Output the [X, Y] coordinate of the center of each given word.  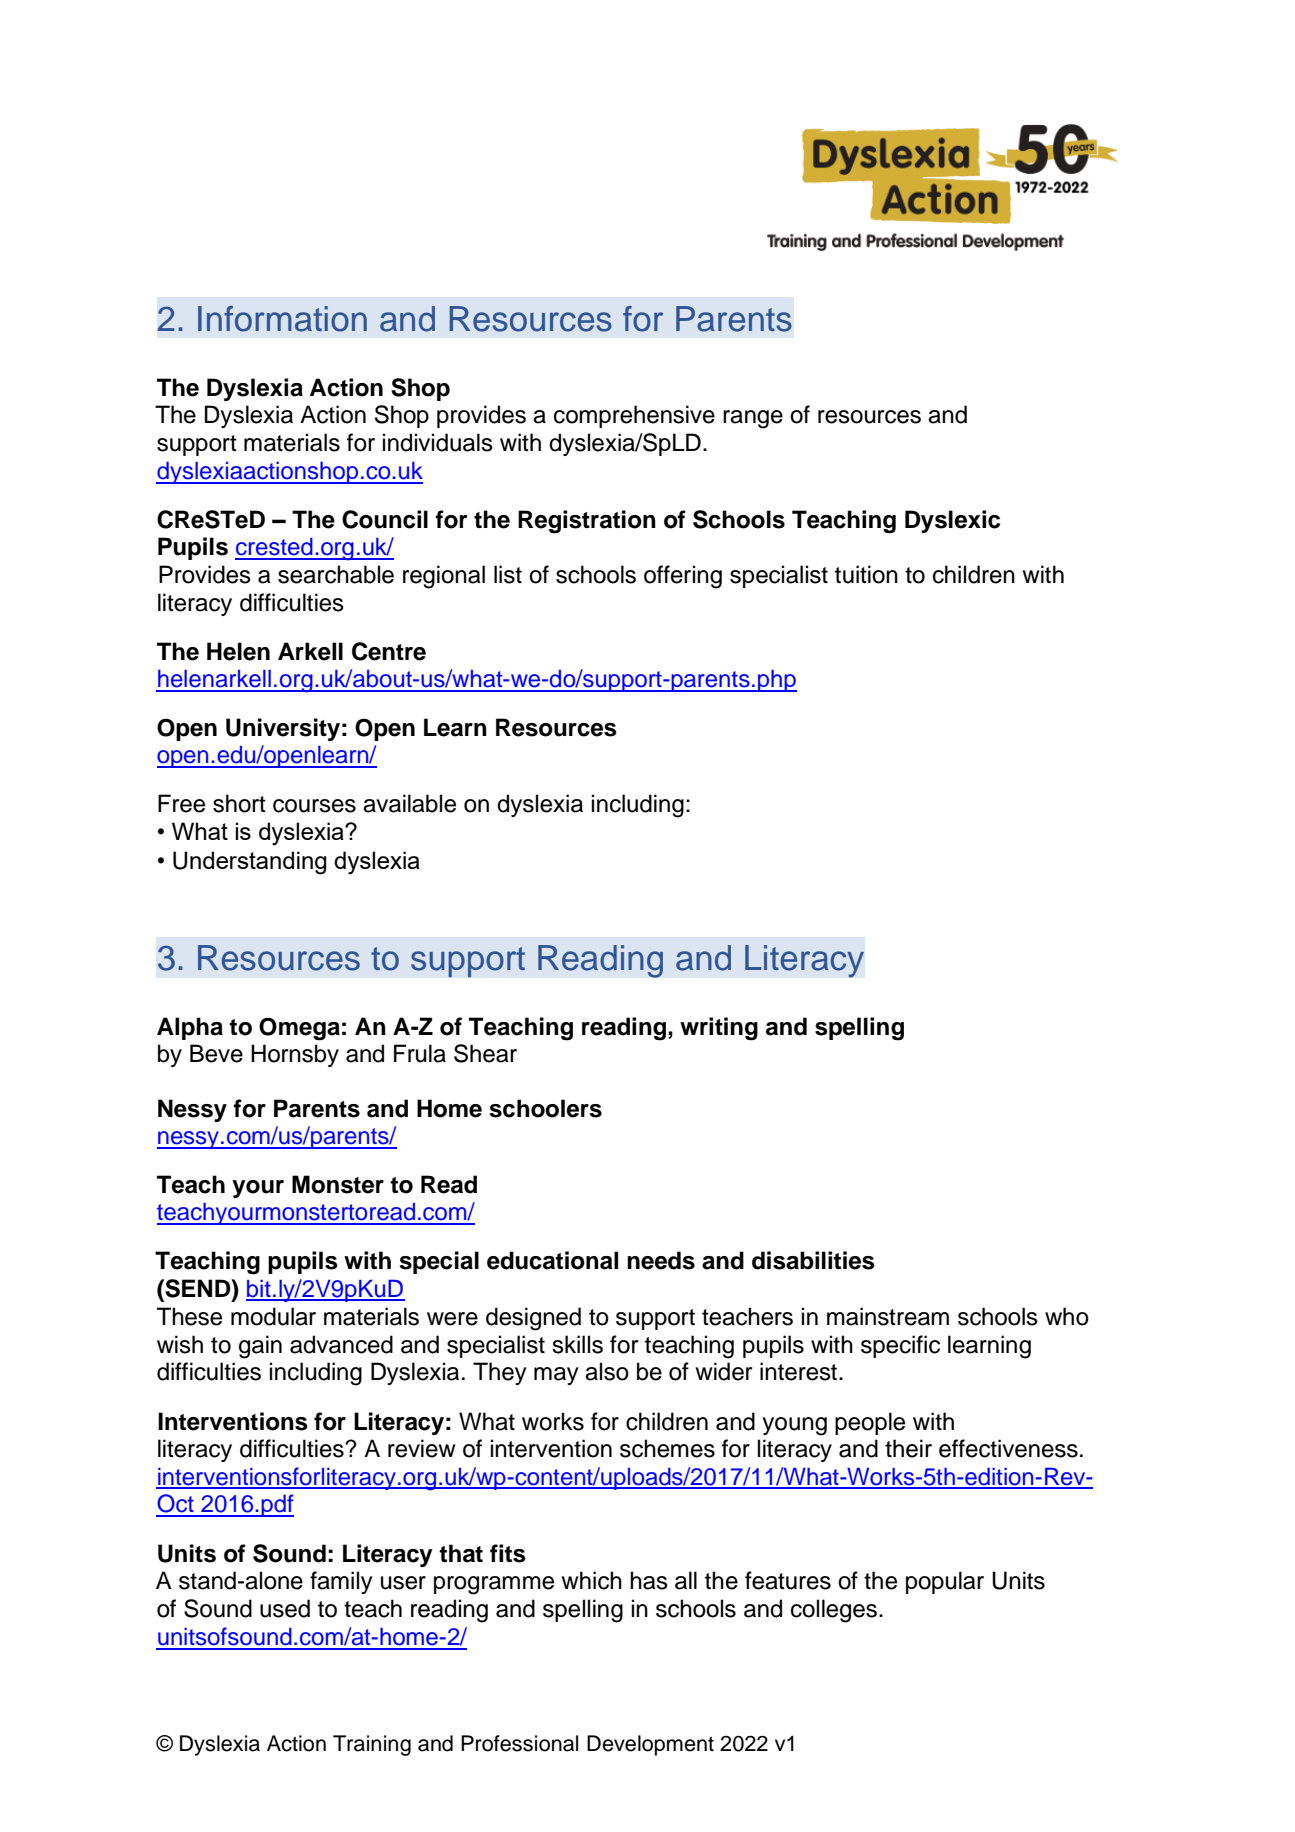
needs [661, 1260]
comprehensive [634, 416]
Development [650, 1745]
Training [372, 1745]
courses [314, 806]
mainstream [888, 1316]
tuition [866, 574]
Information [282, 319]
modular [273, 1316]
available [409, 803]
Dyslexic [952, 521]
